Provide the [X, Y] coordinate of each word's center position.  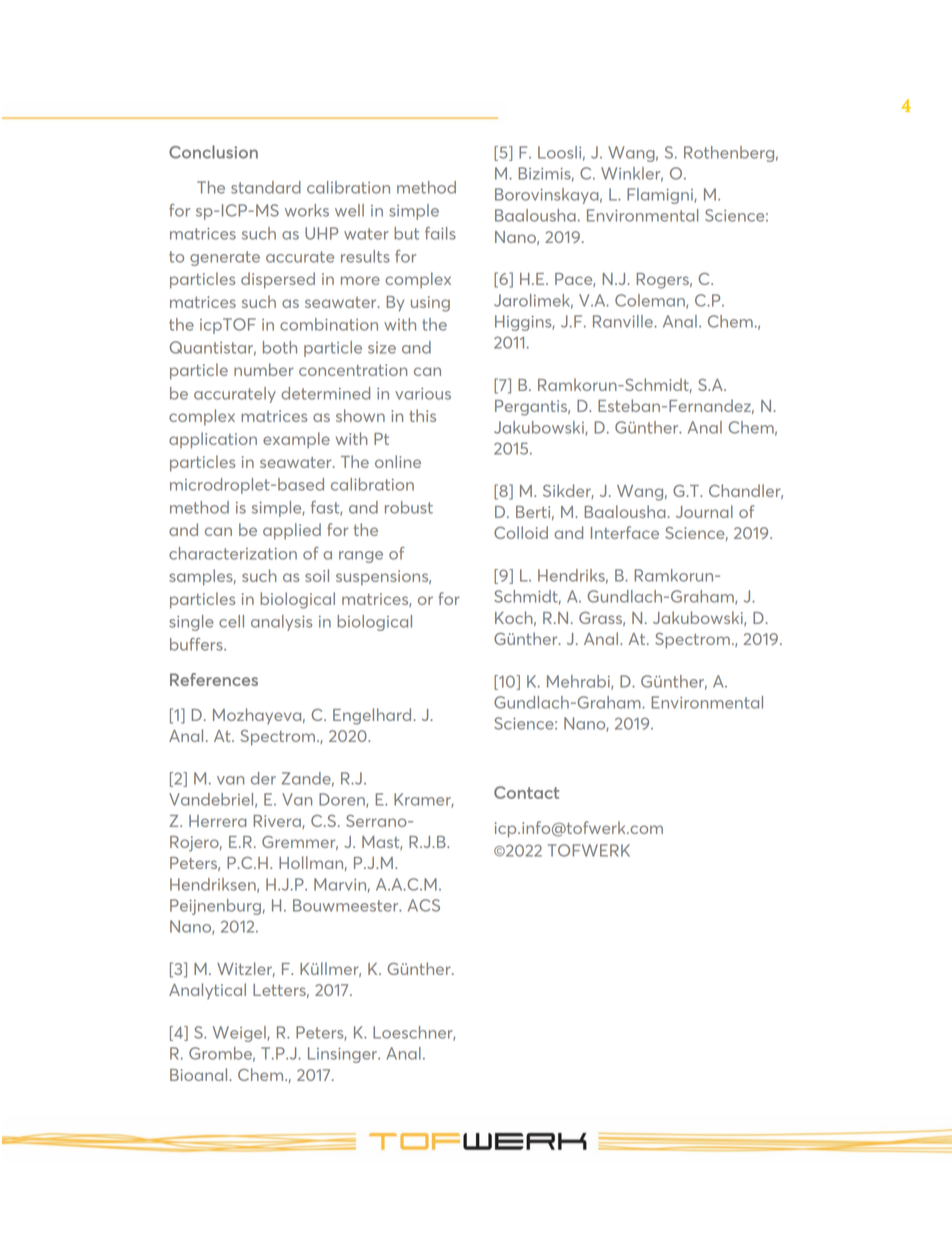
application [213, 440]
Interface [625, 532]
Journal [704, 511]
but [406, 233]
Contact [526, 792]
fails [440, 233]
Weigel [240, 1034]
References [214, 679]
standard [266, 187]
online [398, 461]
